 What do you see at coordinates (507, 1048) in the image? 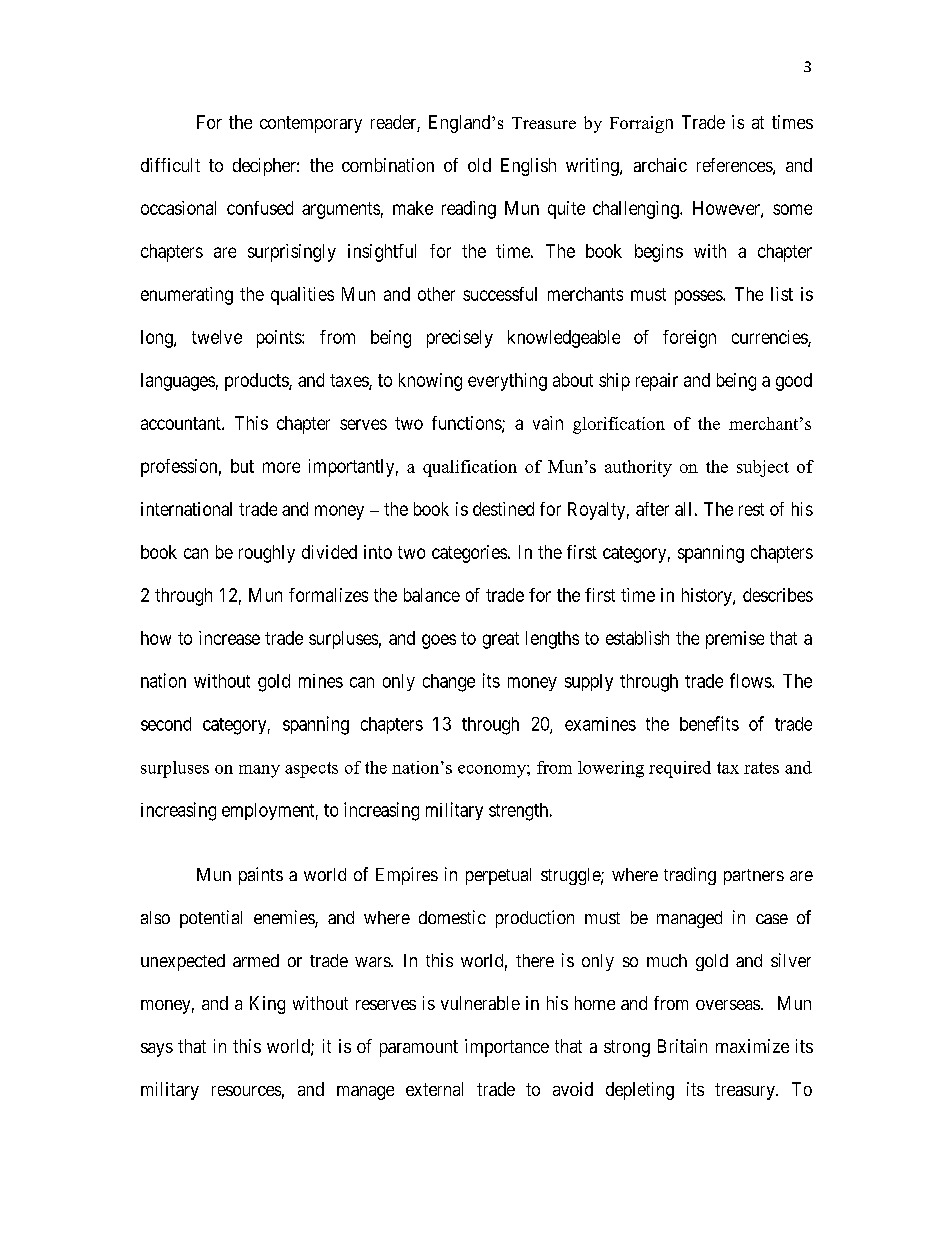
I see `importance` at bounding box center [507, 1048].
